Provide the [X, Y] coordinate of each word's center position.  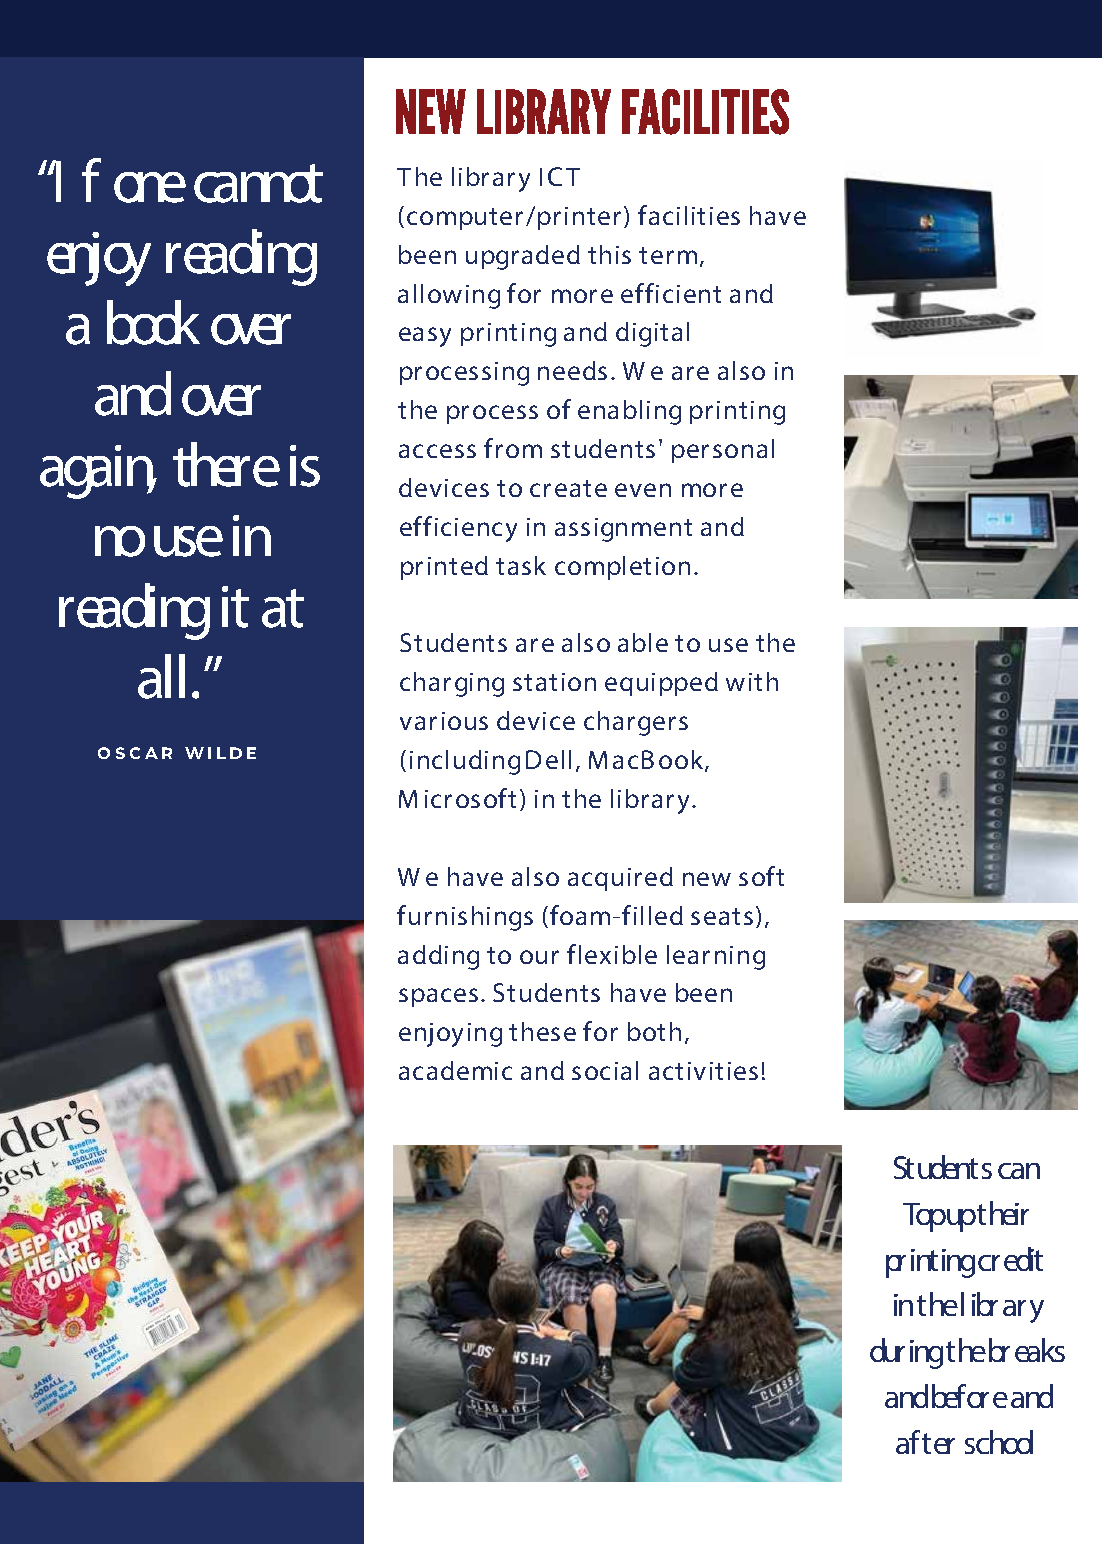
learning [716, 957]
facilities [689, 215]
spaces [438, 997]
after [925, 1442]
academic [455, 1070]
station [554, 682]
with [752, 681]
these [542, 1031]
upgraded [523, 257]
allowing [449, 296]
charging [452, 684]
